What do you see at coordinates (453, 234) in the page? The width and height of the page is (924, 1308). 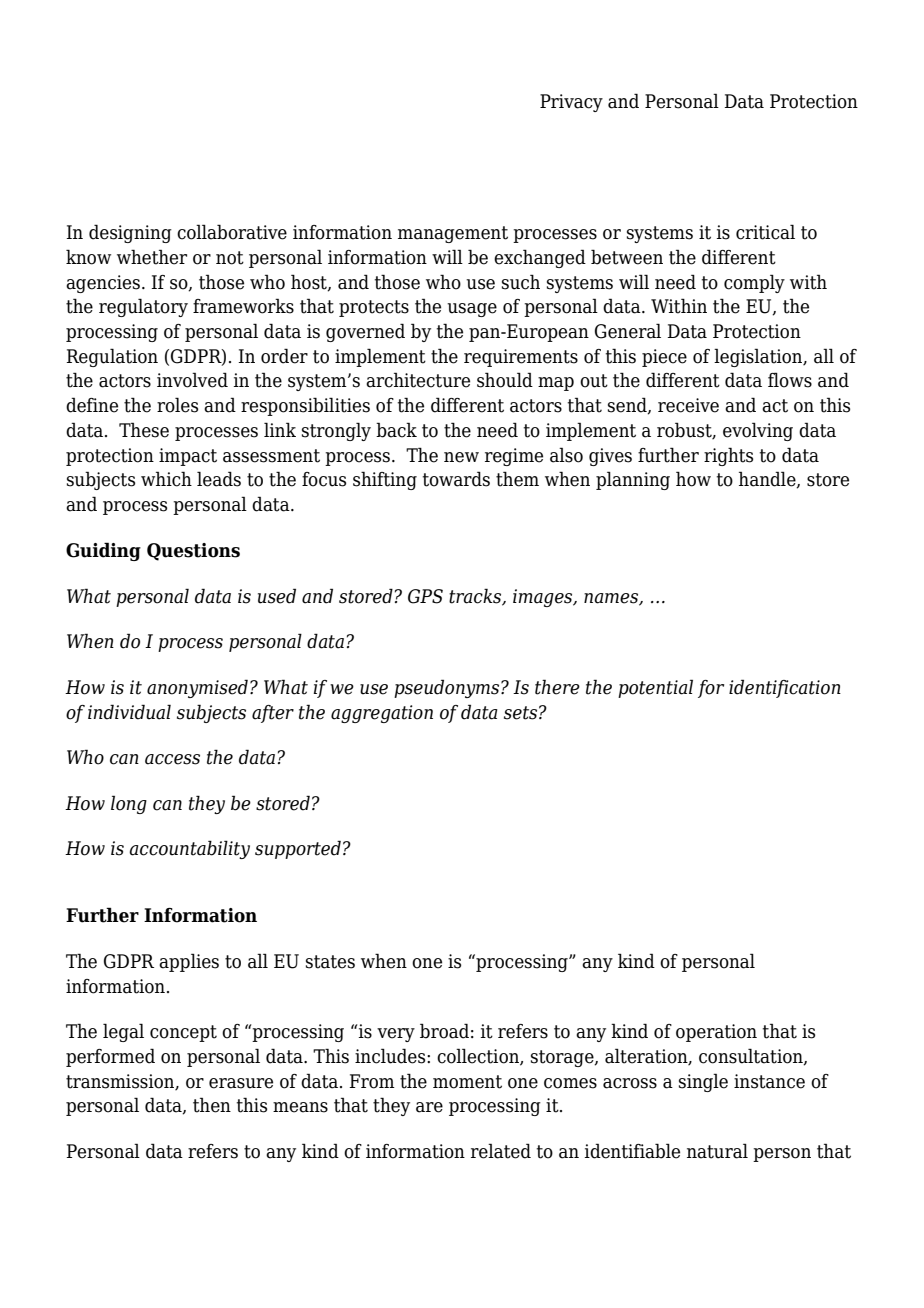 I see `management` at bounding box center [453, 234].
